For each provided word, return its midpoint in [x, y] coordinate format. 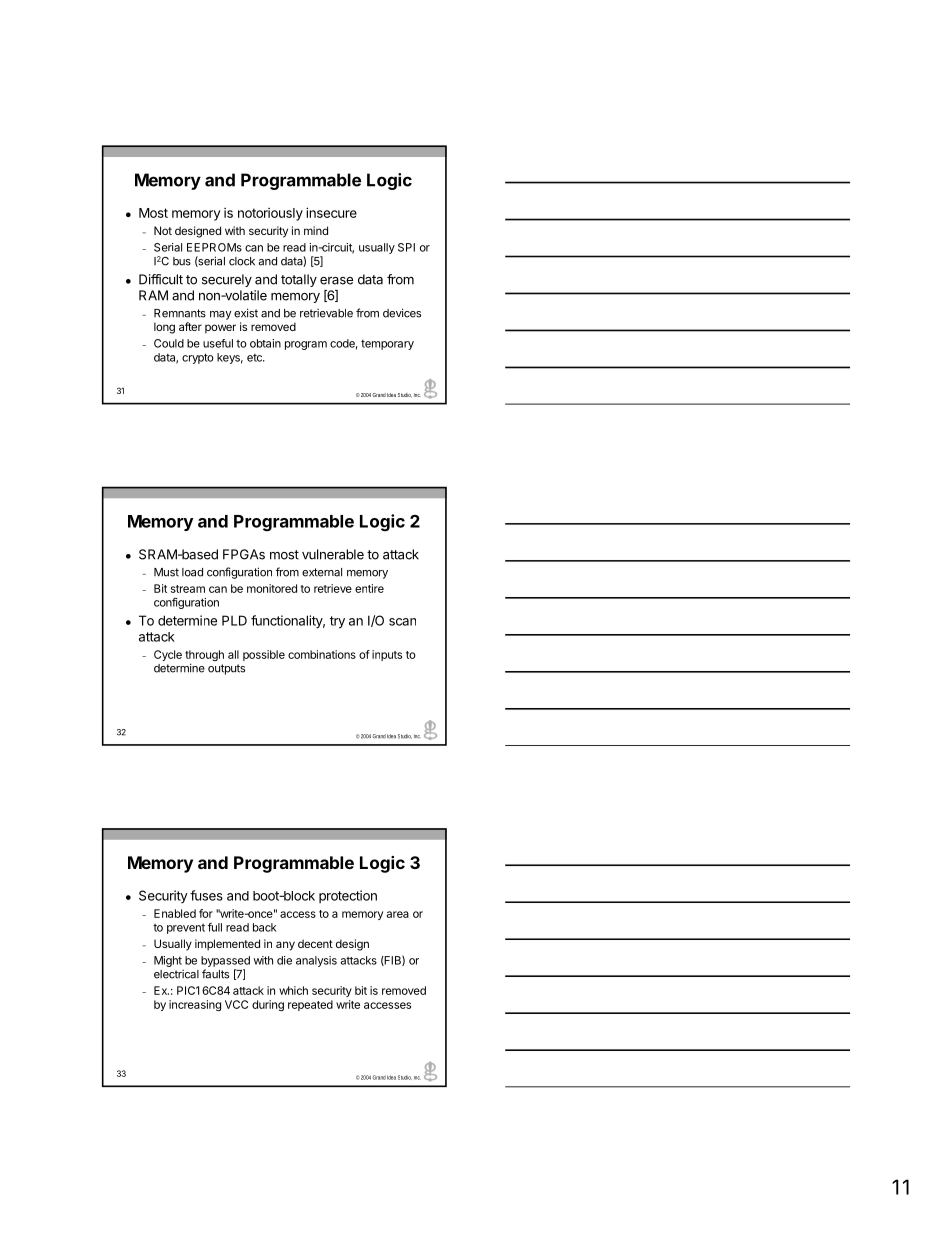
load [192, 572]
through [204, 657]
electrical [176, 974]
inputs [387, 655]
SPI [406, 247]
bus [182, 261]
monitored [272, 588]
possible [264, 655]
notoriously [270, 214]
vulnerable [333, 554]
